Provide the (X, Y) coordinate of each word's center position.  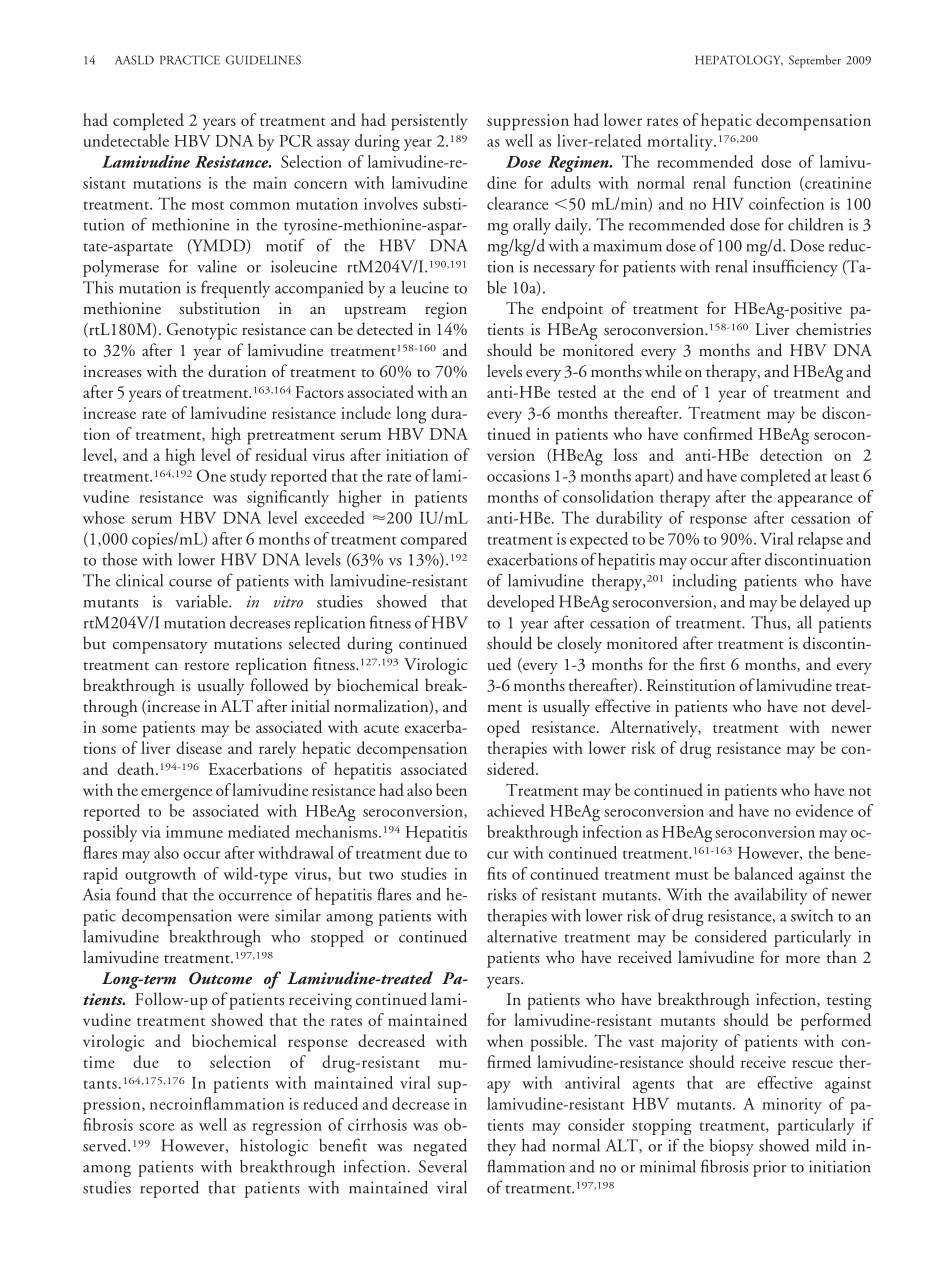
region (446, 310)
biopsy (732, 1147)
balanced (764, 873)
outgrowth (160, 875)
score (156, 1127)
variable (203, 601)
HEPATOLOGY (739, 60)
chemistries (833, 328)
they (501, 1147)
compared (434, 540)
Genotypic (202, 331)
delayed (825, 603)
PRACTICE (190, 60)
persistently (429, 122)
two (381, 875)
